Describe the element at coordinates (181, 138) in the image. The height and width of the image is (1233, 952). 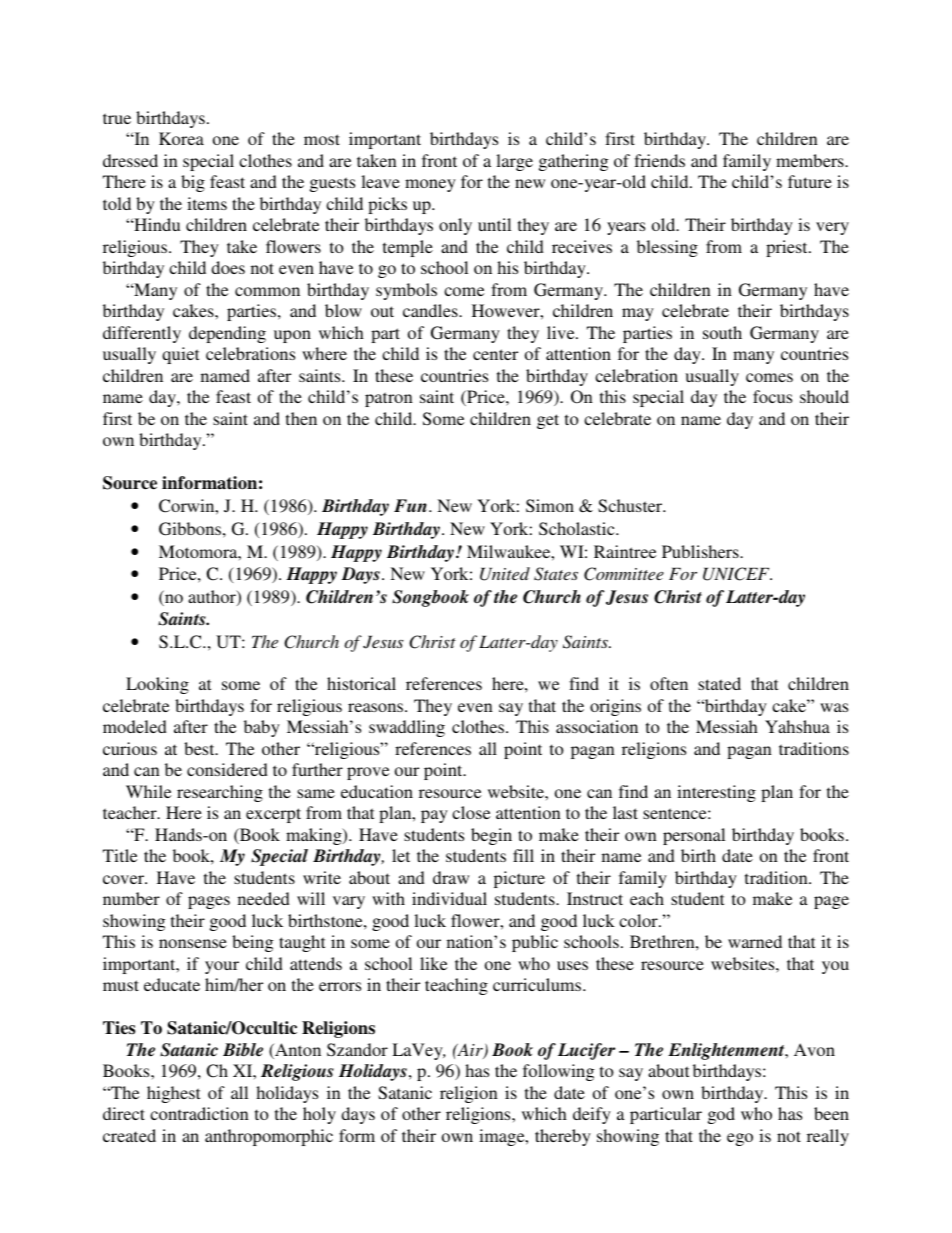
I see `Korea` at that location.
